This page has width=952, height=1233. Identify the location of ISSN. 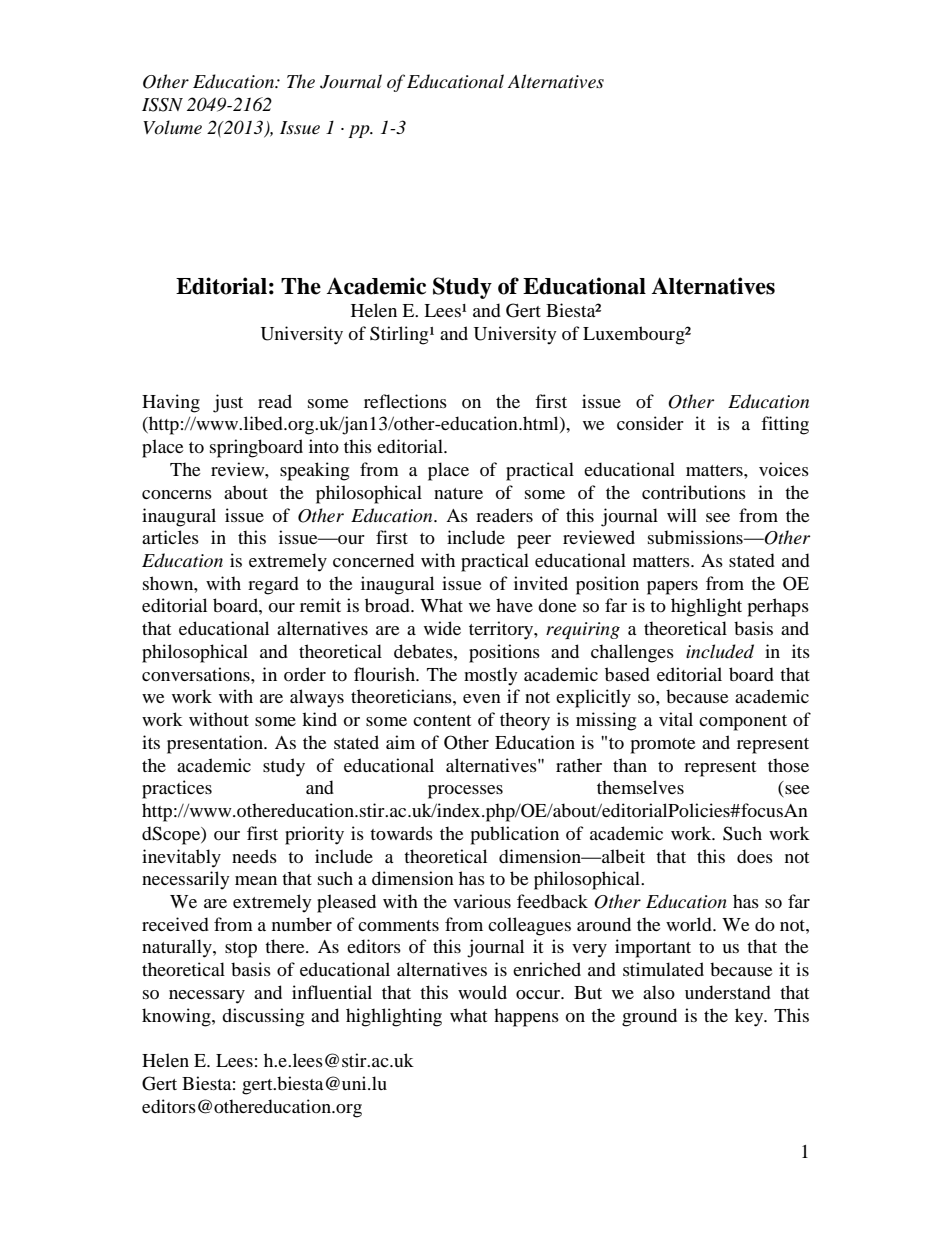
(162, 105).
